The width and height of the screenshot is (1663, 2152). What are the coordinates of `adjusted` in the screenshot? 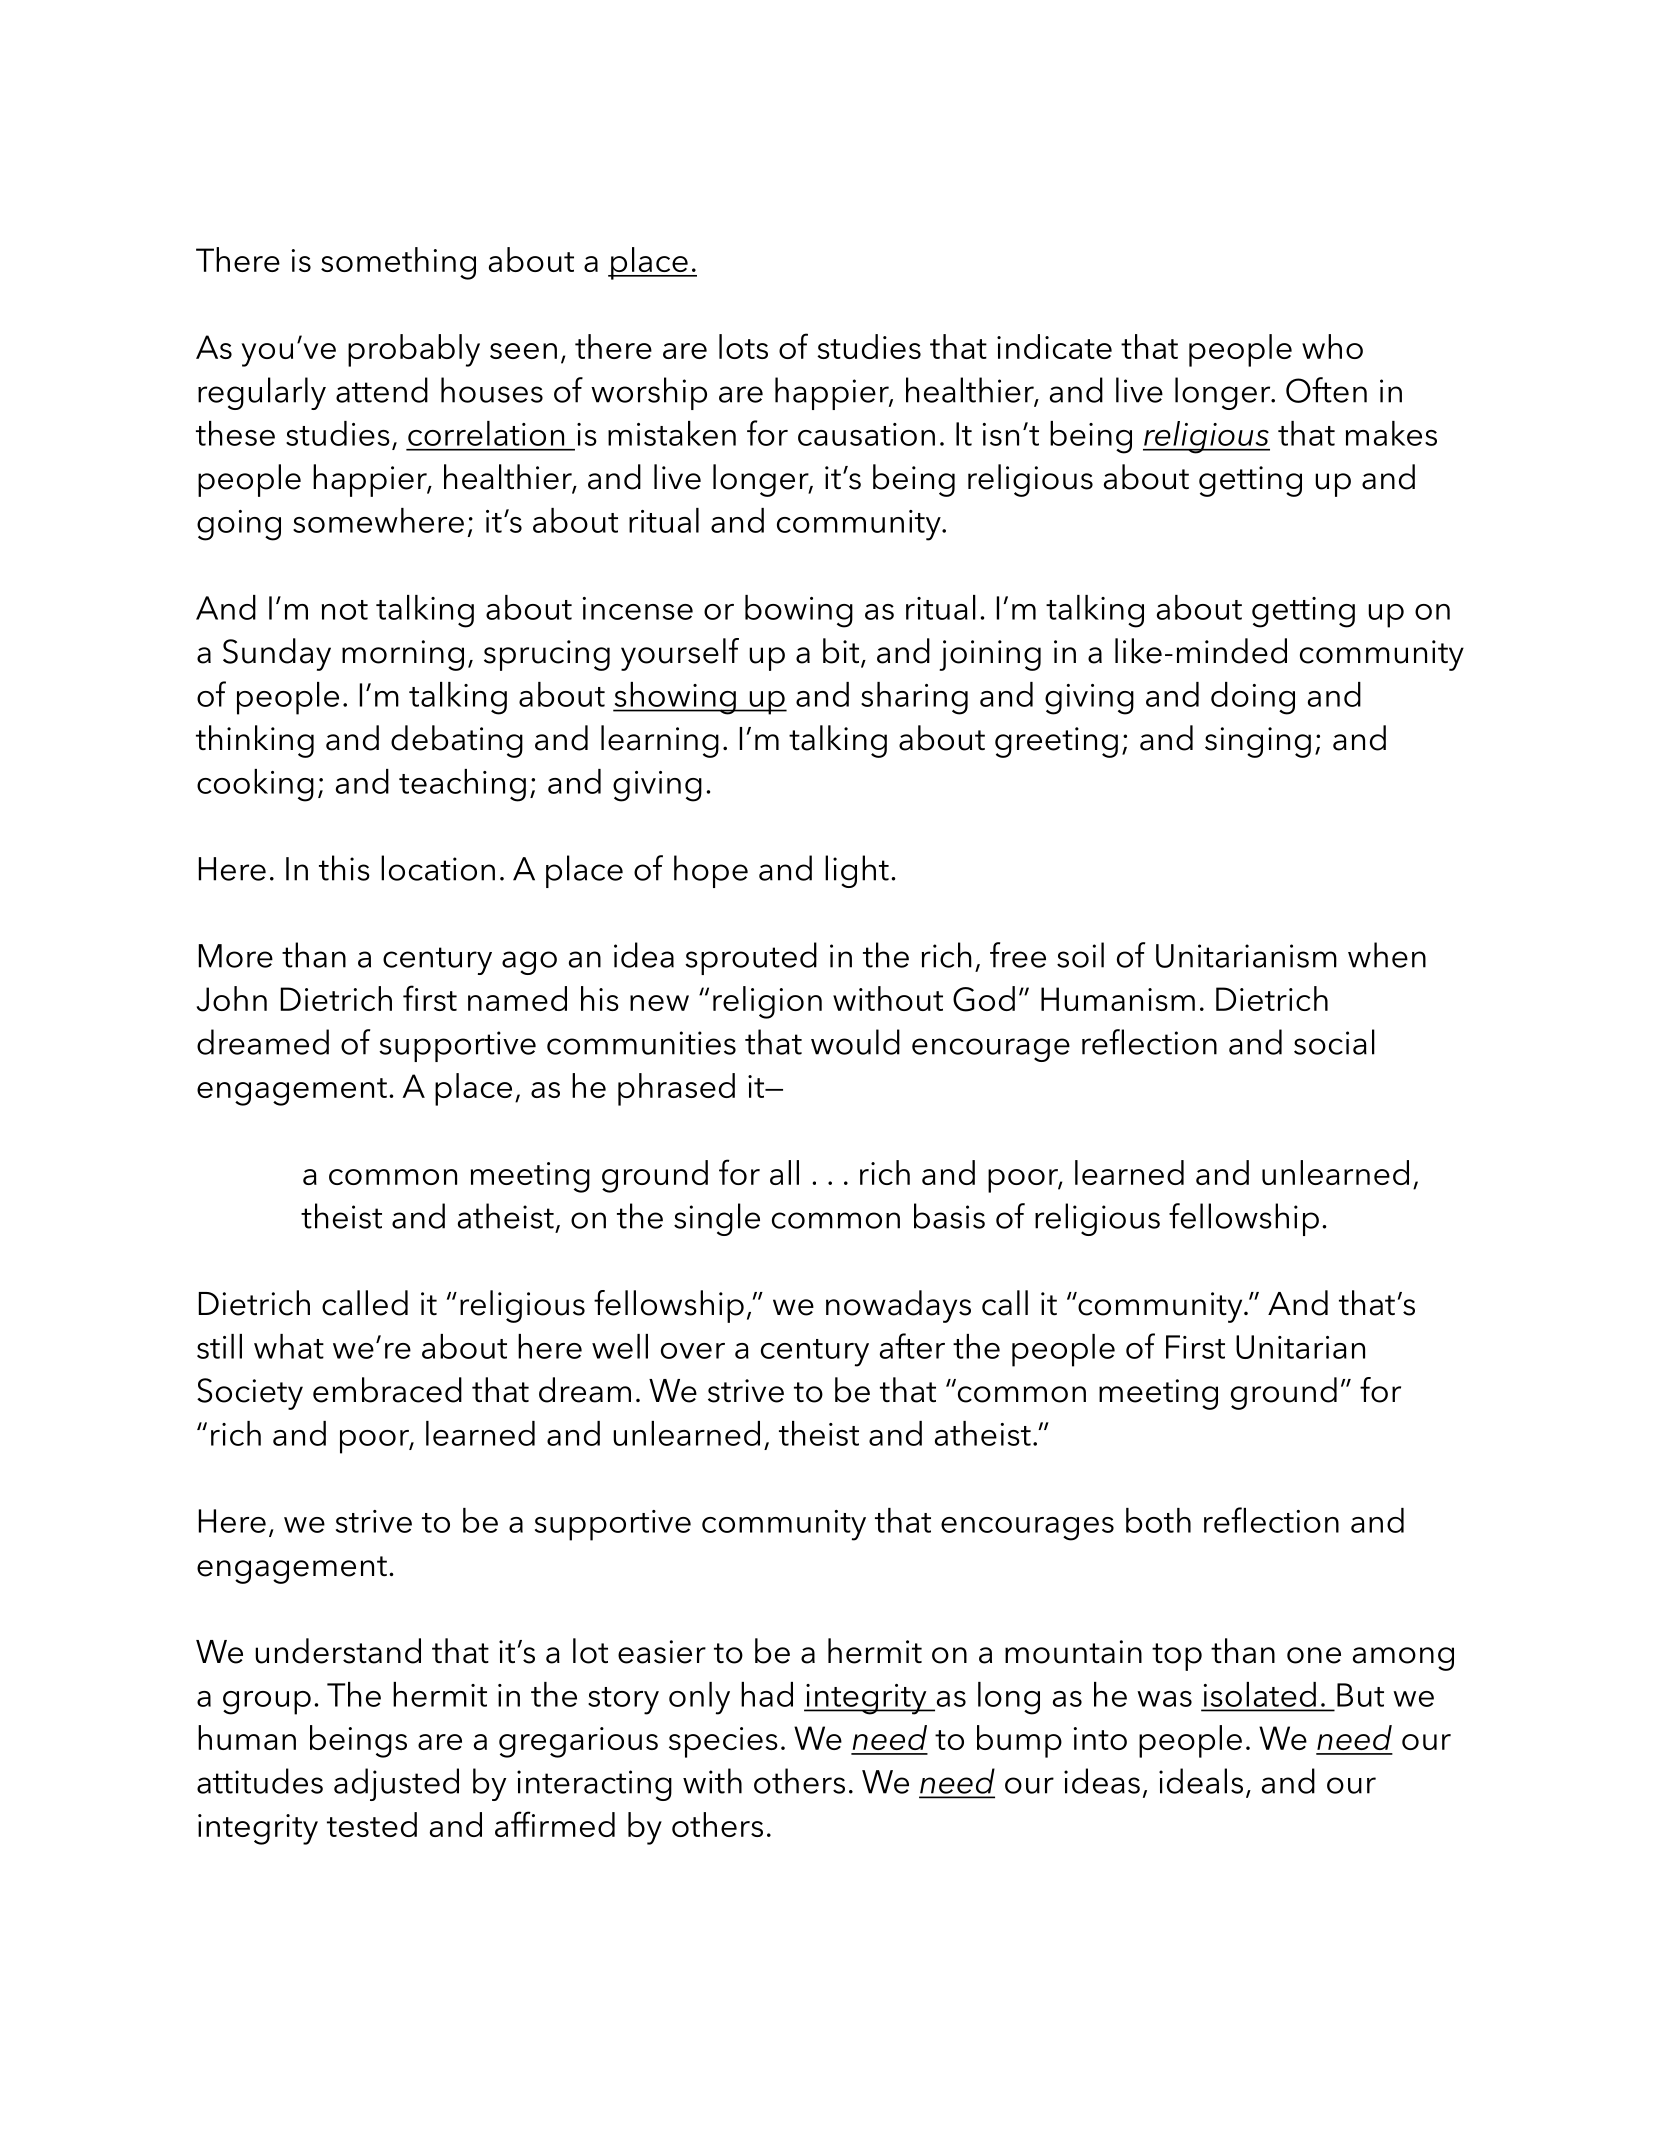 It's located at (396, 1784).
